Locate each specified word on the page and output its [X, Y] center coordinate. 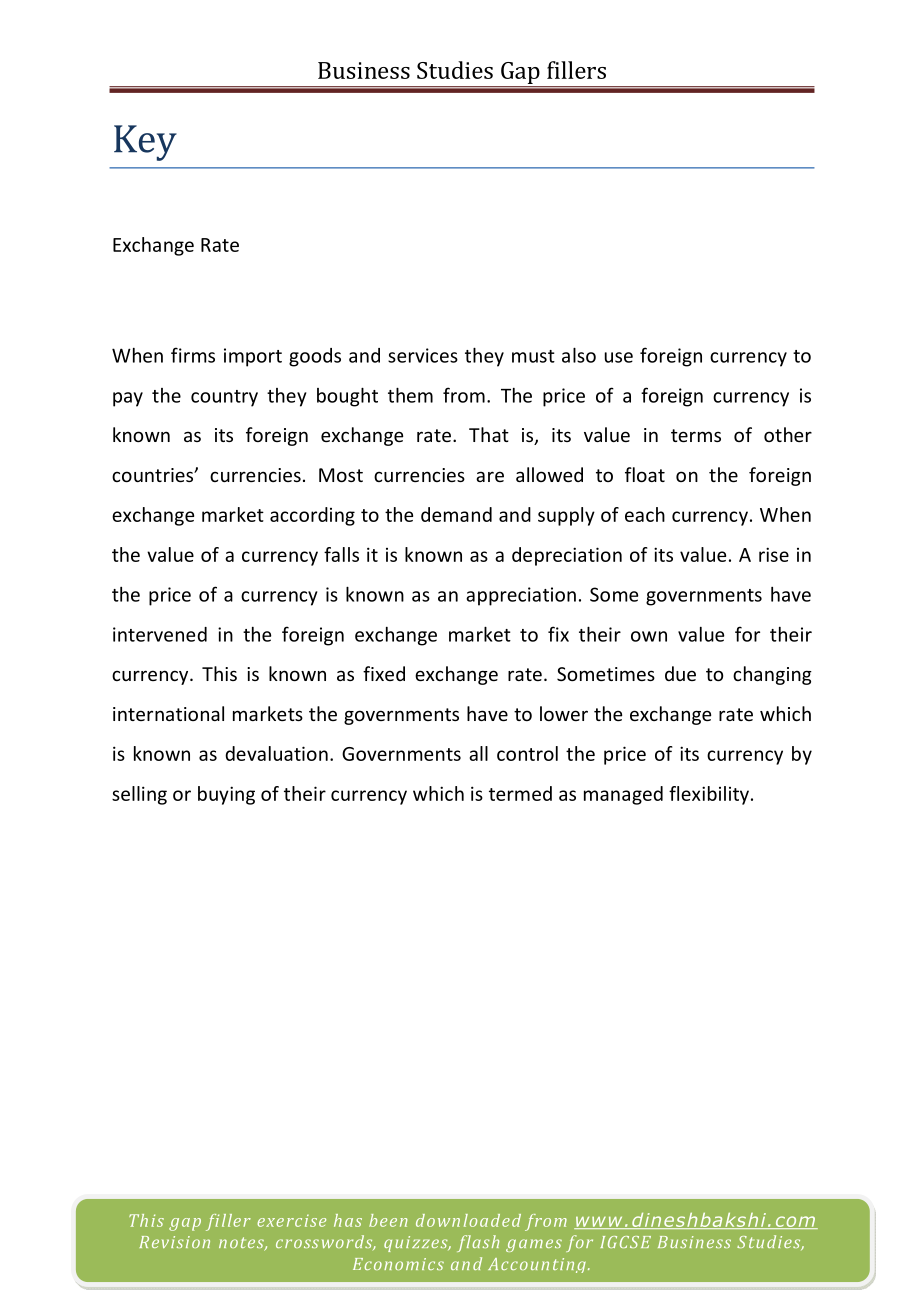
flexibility [709, 795]
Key [145, 143]
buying [226, 795]
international [168, 713]
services [423, 355]
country [224, 398]
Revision [174, 1242]
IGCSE [625, 1242]
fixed [384, 673]
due [680, 673]
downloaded [468, 1220]
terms [696, 435]
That [489, 434]
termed [520, 793]
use [619, 357]
